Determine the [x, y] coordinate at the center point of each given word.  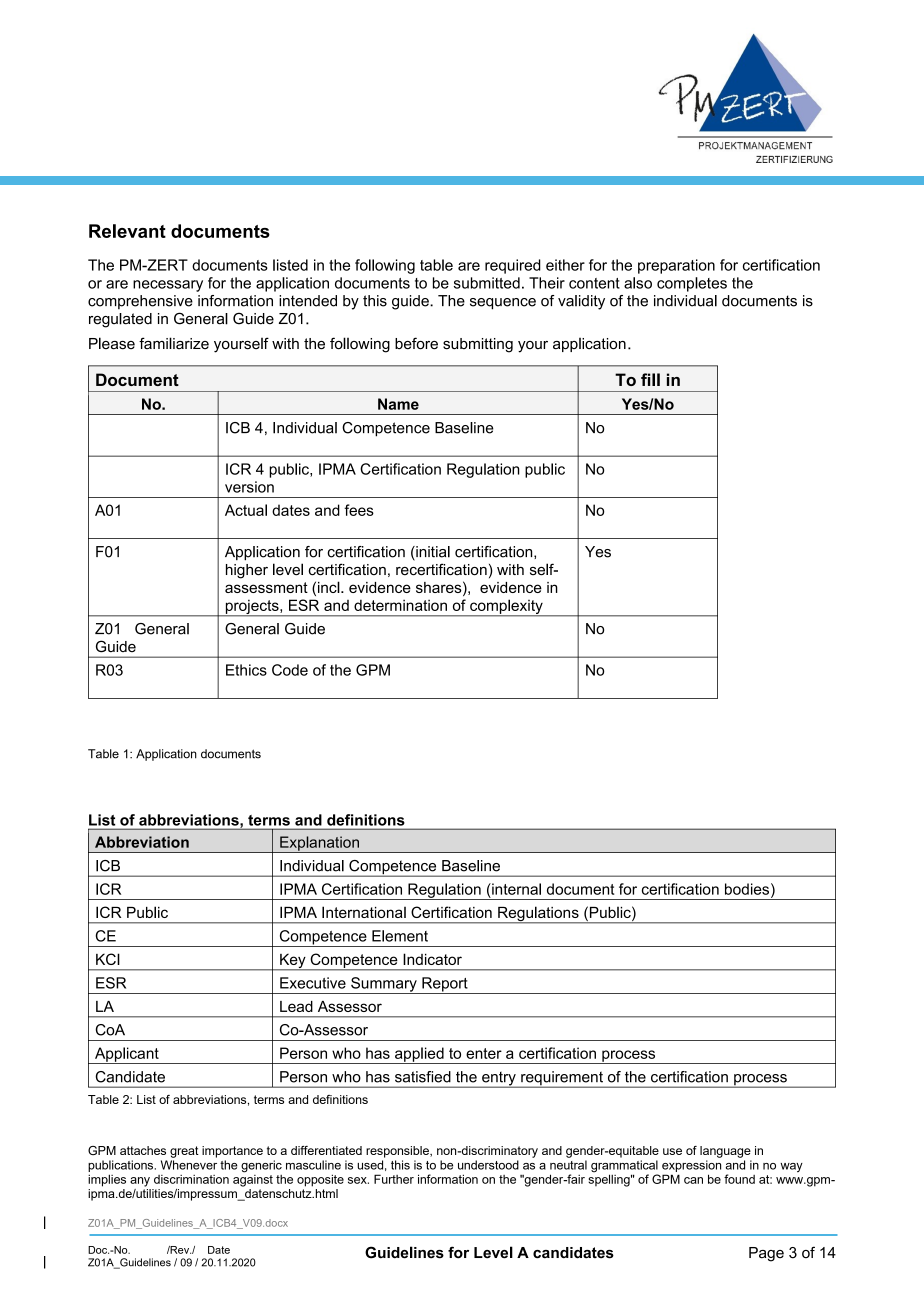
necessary [168, 286]
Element [400, 936]
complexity [506, 608]
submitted [487, 283]
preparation [676, 266]
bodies [747, 889]
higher [247, 571]
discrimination [191, 1179]
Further [394, 1179]
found [739, 1179]
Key [293, 962]
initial [432, 553]
